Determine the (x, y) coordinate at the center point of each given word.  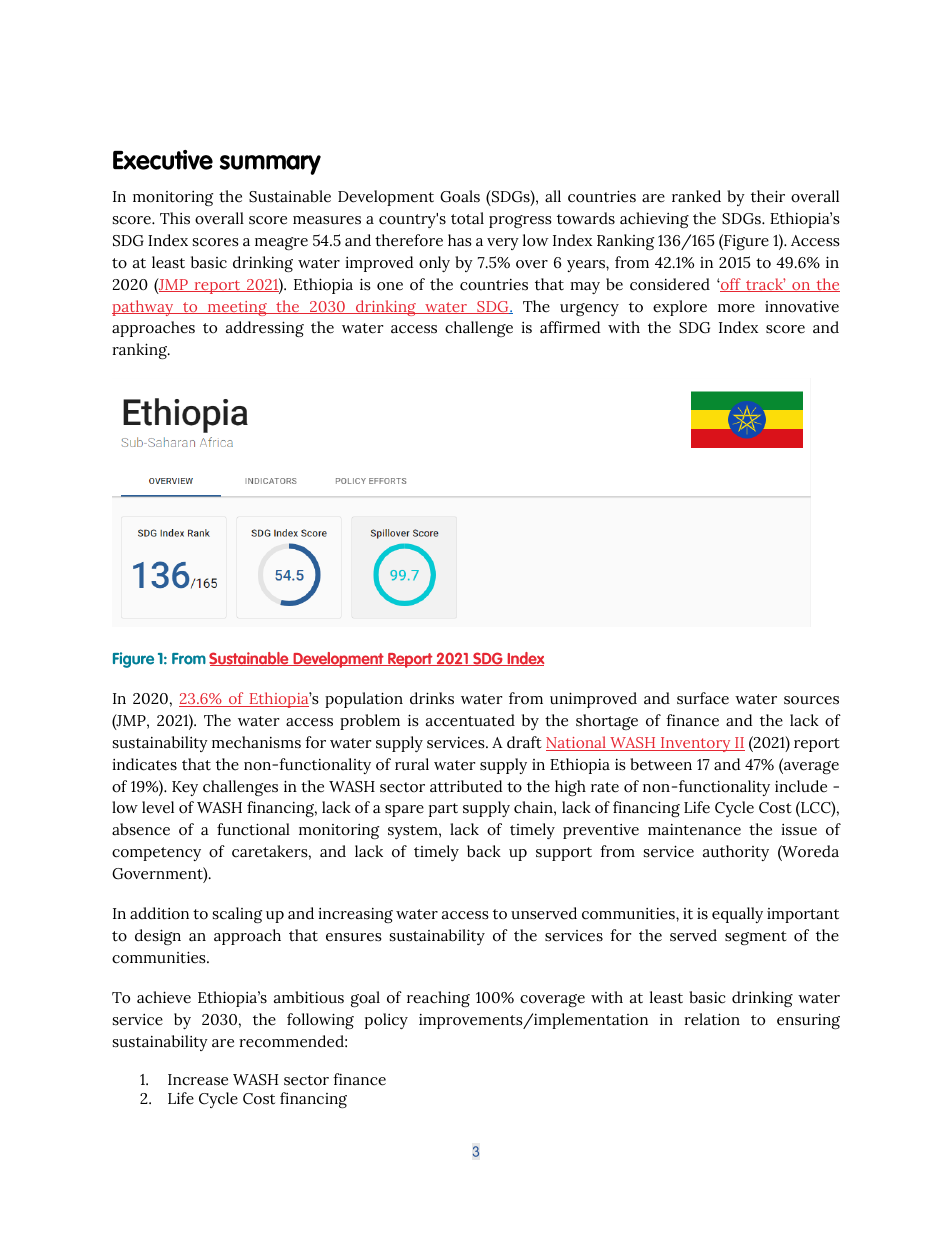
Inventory (696, 744)
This (175, 218)
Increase (198, 1080)
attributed (466, 786)
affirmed (570, 327)
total (467, 218)
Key (185, 788)
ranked (696, 196)
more (736, 308)
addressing (265, 329)
